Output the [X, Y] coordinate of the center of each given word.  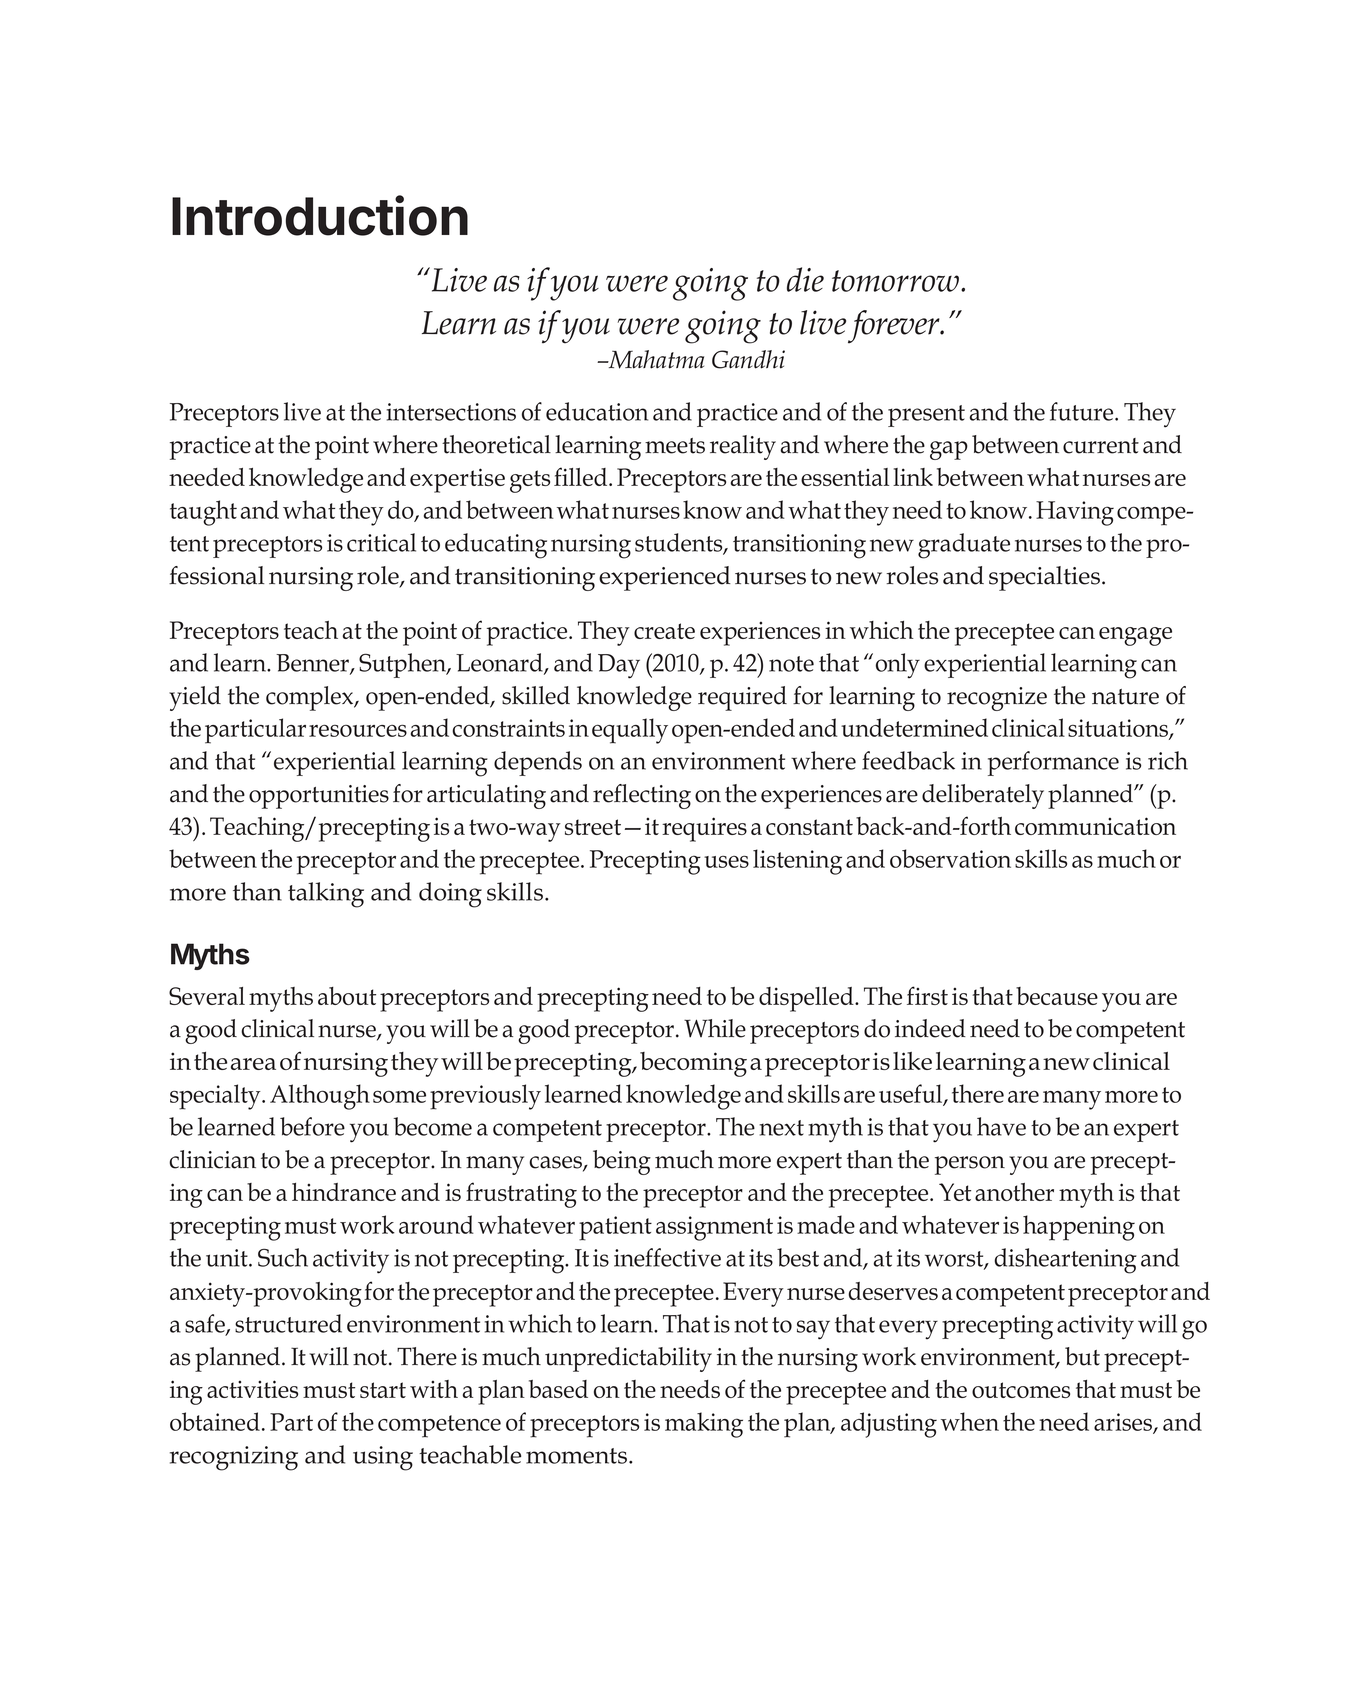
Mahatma [655, 359]
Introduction [320, 215]
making [704, 1425]
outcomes [1021, 1390]
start [383, 1390]
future [1083, 411]
